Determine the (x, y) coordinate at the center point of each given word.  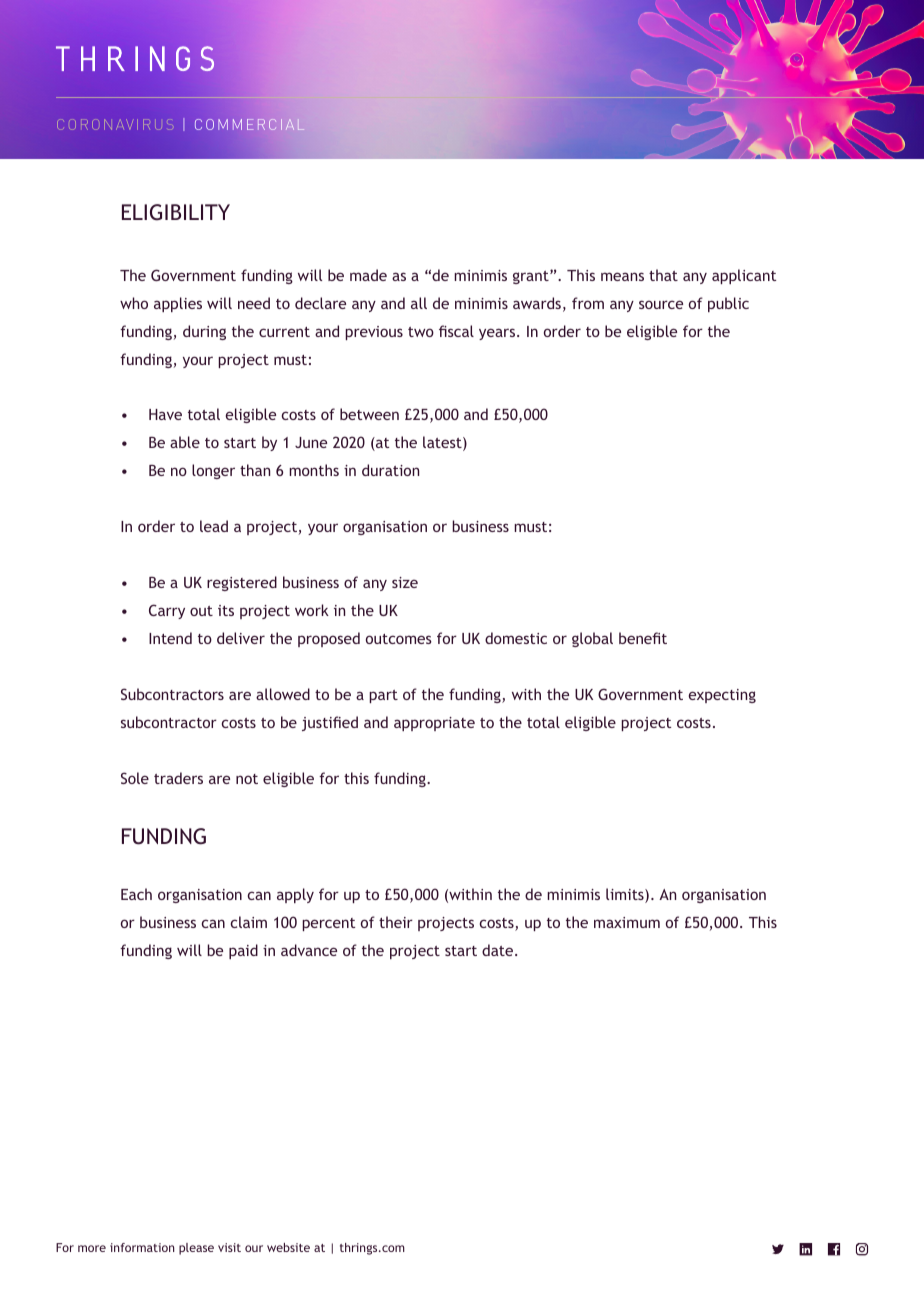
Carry (167, 611)
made (368, 275)
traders (178, 778)
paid (243, 951)
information (142, 1247)
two (421, 332)
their (396, 922)
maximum (627, 922)
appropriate (434, 724)
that (663, 275)
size (405, 582)
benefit (643, 638)
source (661, 304)
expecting (722, 696)
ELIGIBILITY (176, 212)
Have (165, 414)
